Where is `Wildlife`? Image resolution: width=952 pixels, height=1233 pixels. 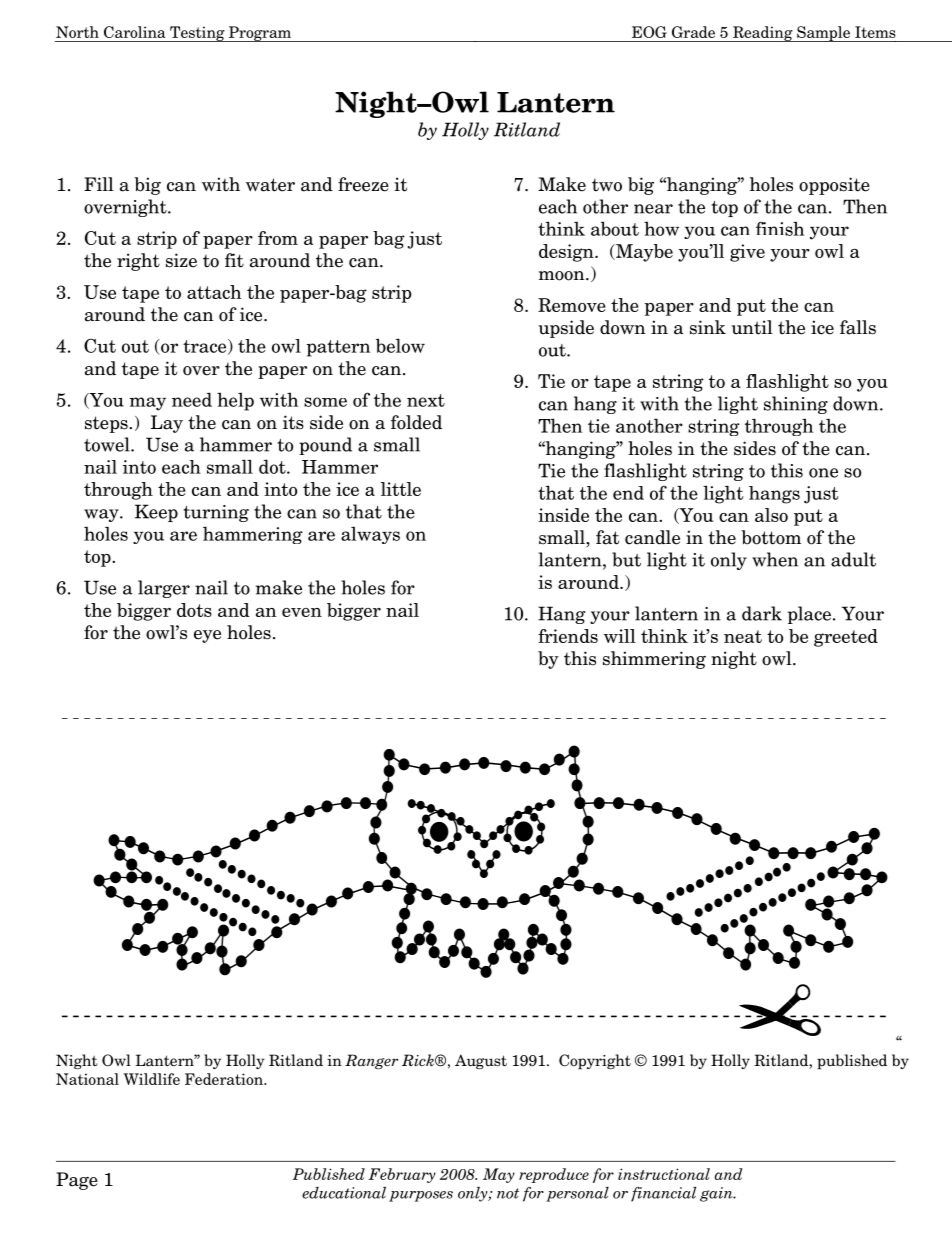 Wildlife is located at coordinates (151, 1079).
